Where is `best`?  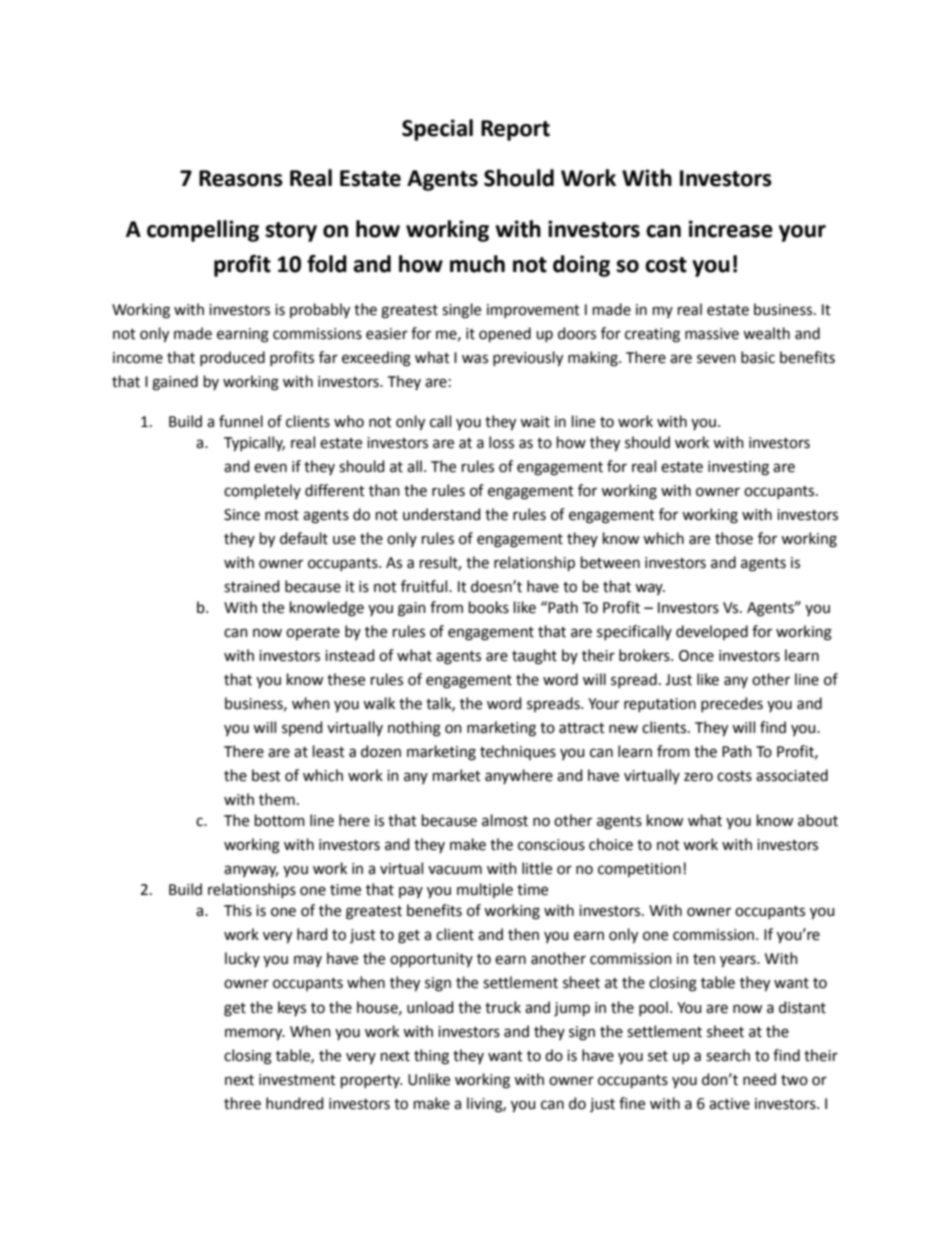
best is located at coordinates (266, 775).
